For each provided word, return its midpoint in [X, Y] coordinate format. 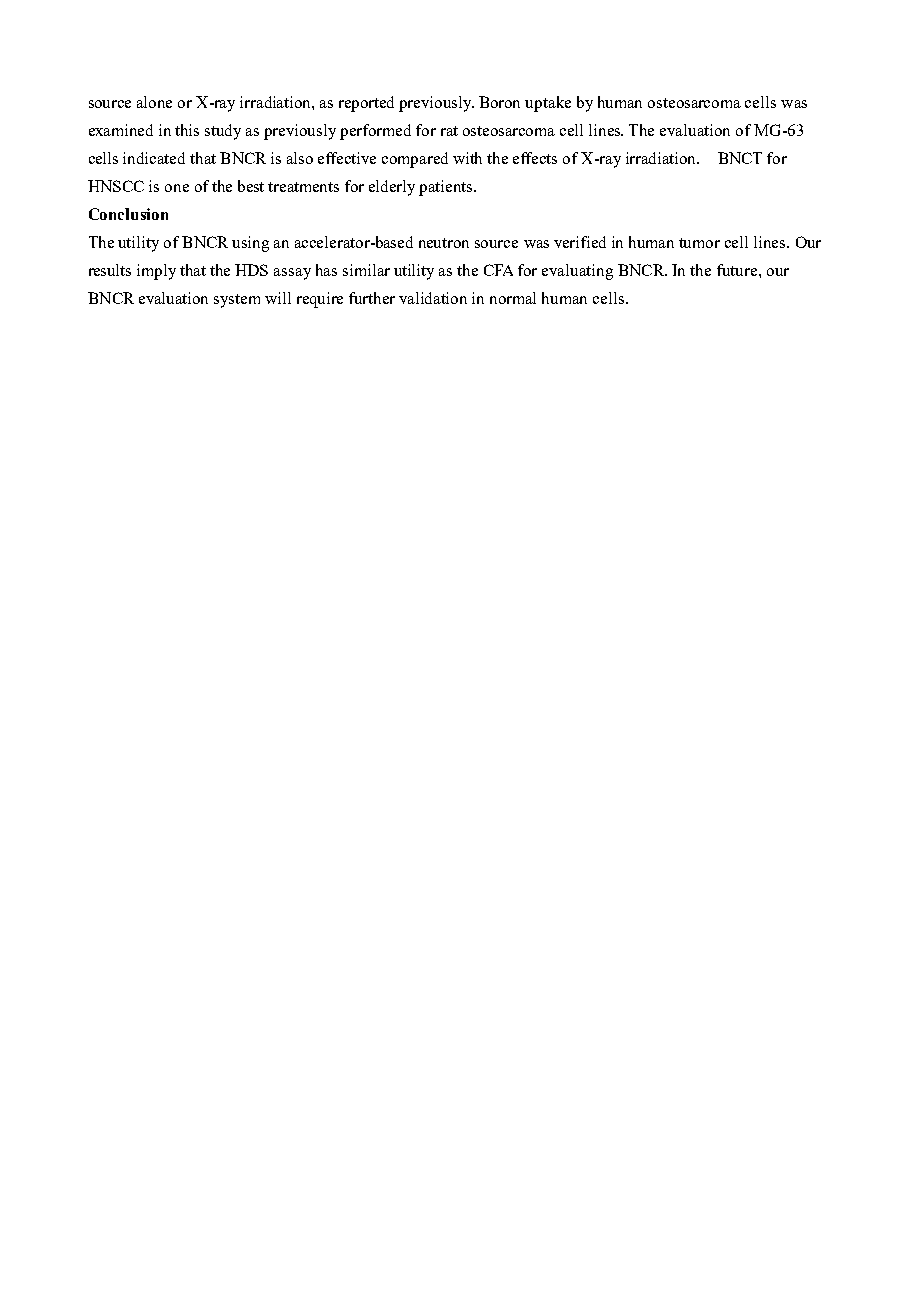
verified [580, 242]
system [237, 301]
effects [535, 158]
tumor [699, 243]
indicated [154, 158]
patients [447, 188]
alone [154, 102]
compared [415, 160]
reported [366, 104]
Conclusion [128, 214]
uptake [548, 104]
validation [433, 298]
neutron [444, 243]
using [250, 244]
